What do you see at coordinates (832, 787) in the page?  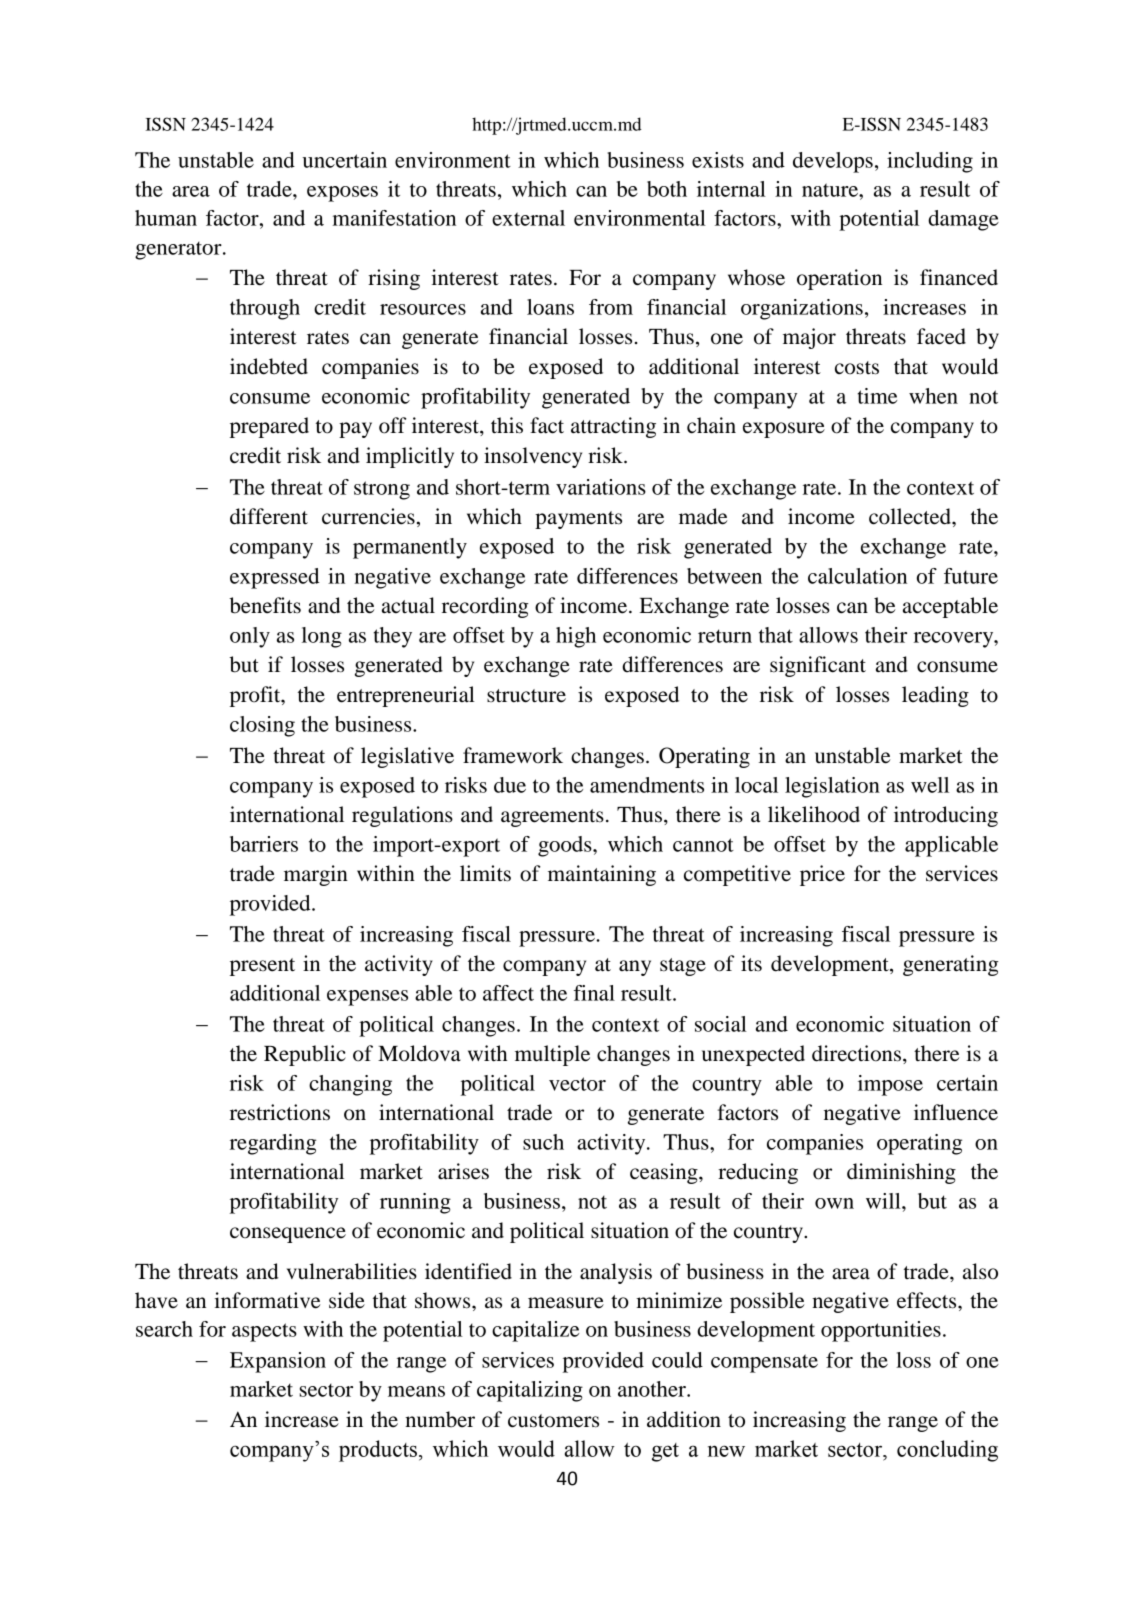 I see `legislation` at bounding box center [832, 787].
